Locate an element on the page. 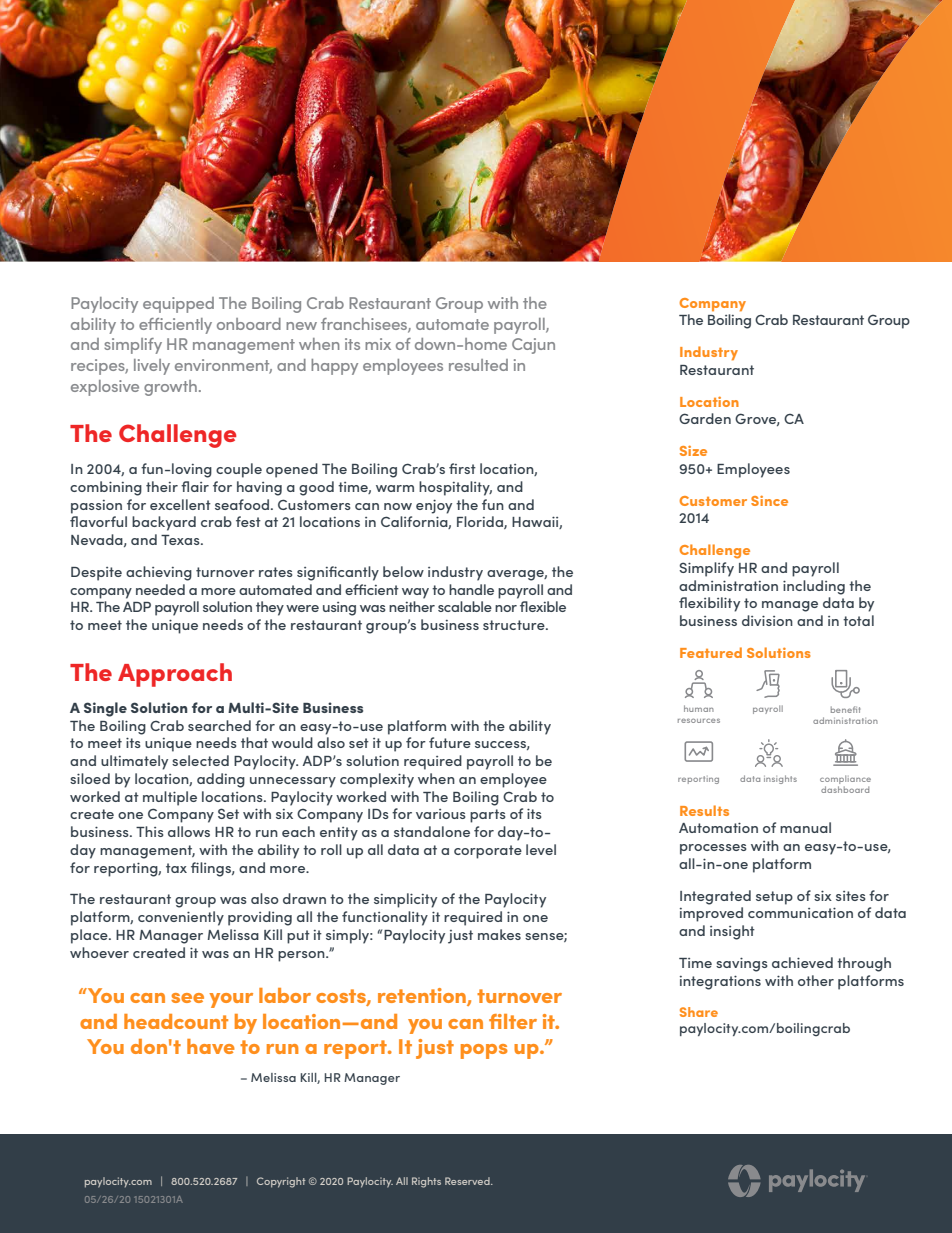 This document has width=952, height=1233. resulted is located at coordinates (478, 365).
